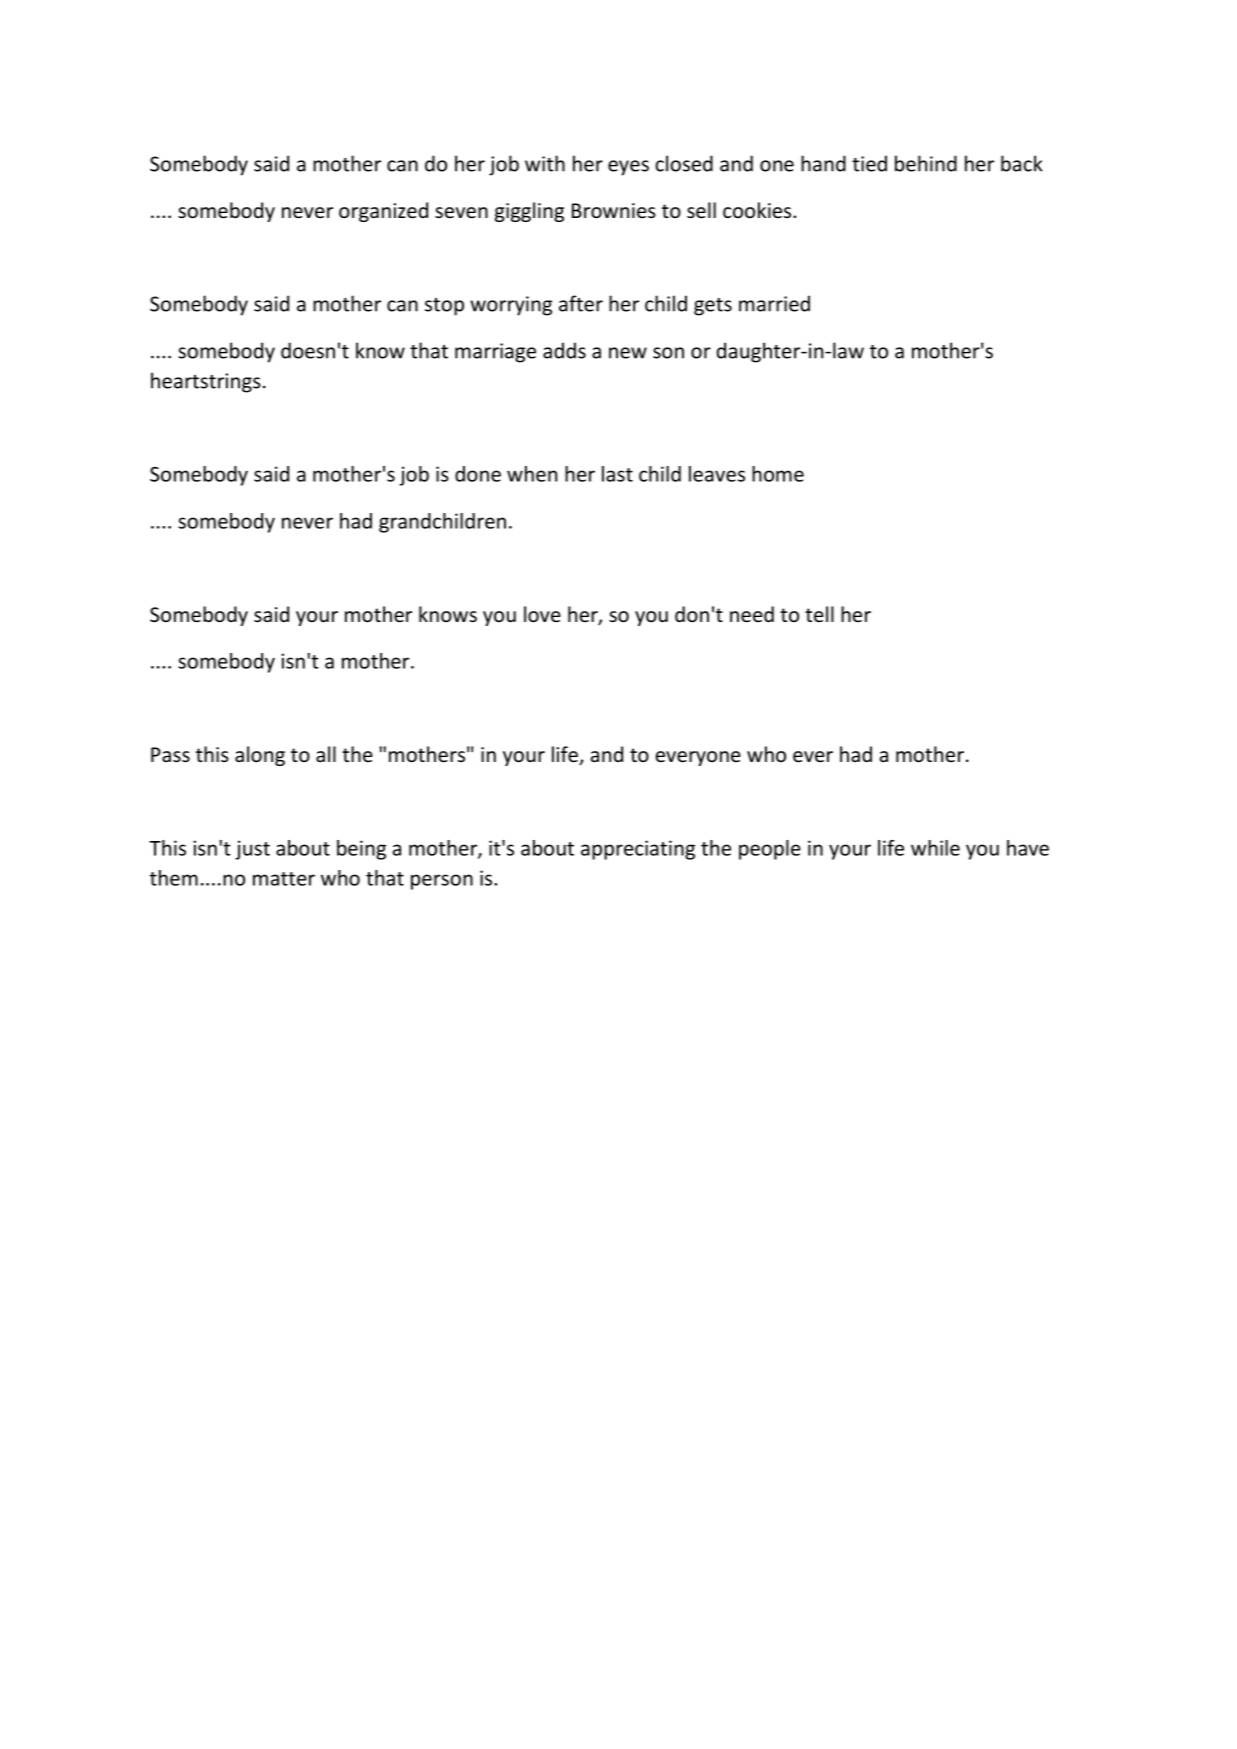  What do you see at coordinates (478, 474) in the image?
I see `done` at bounding box center [478, 474].
